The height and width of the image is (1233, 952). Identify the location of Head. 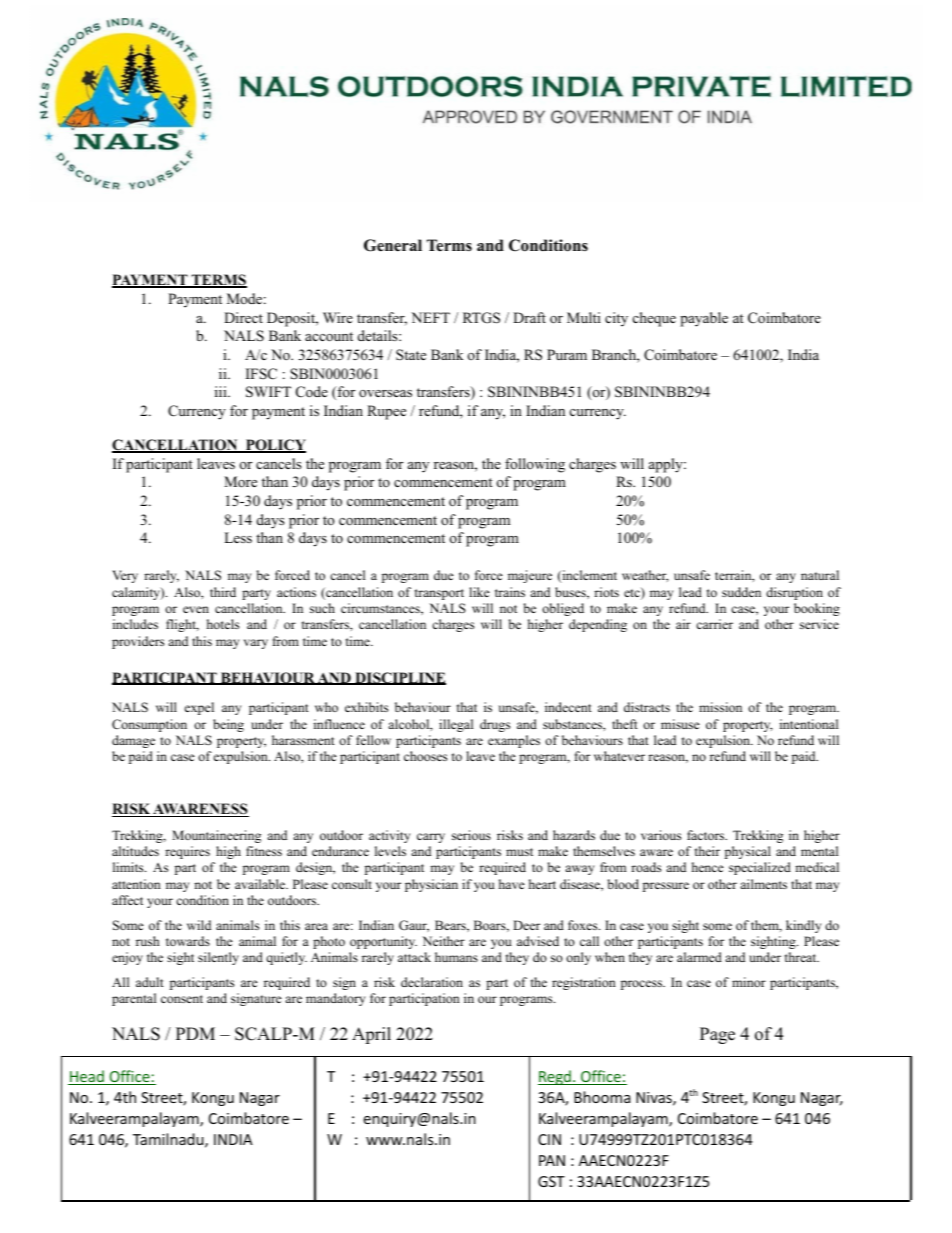
(87, 1077).
